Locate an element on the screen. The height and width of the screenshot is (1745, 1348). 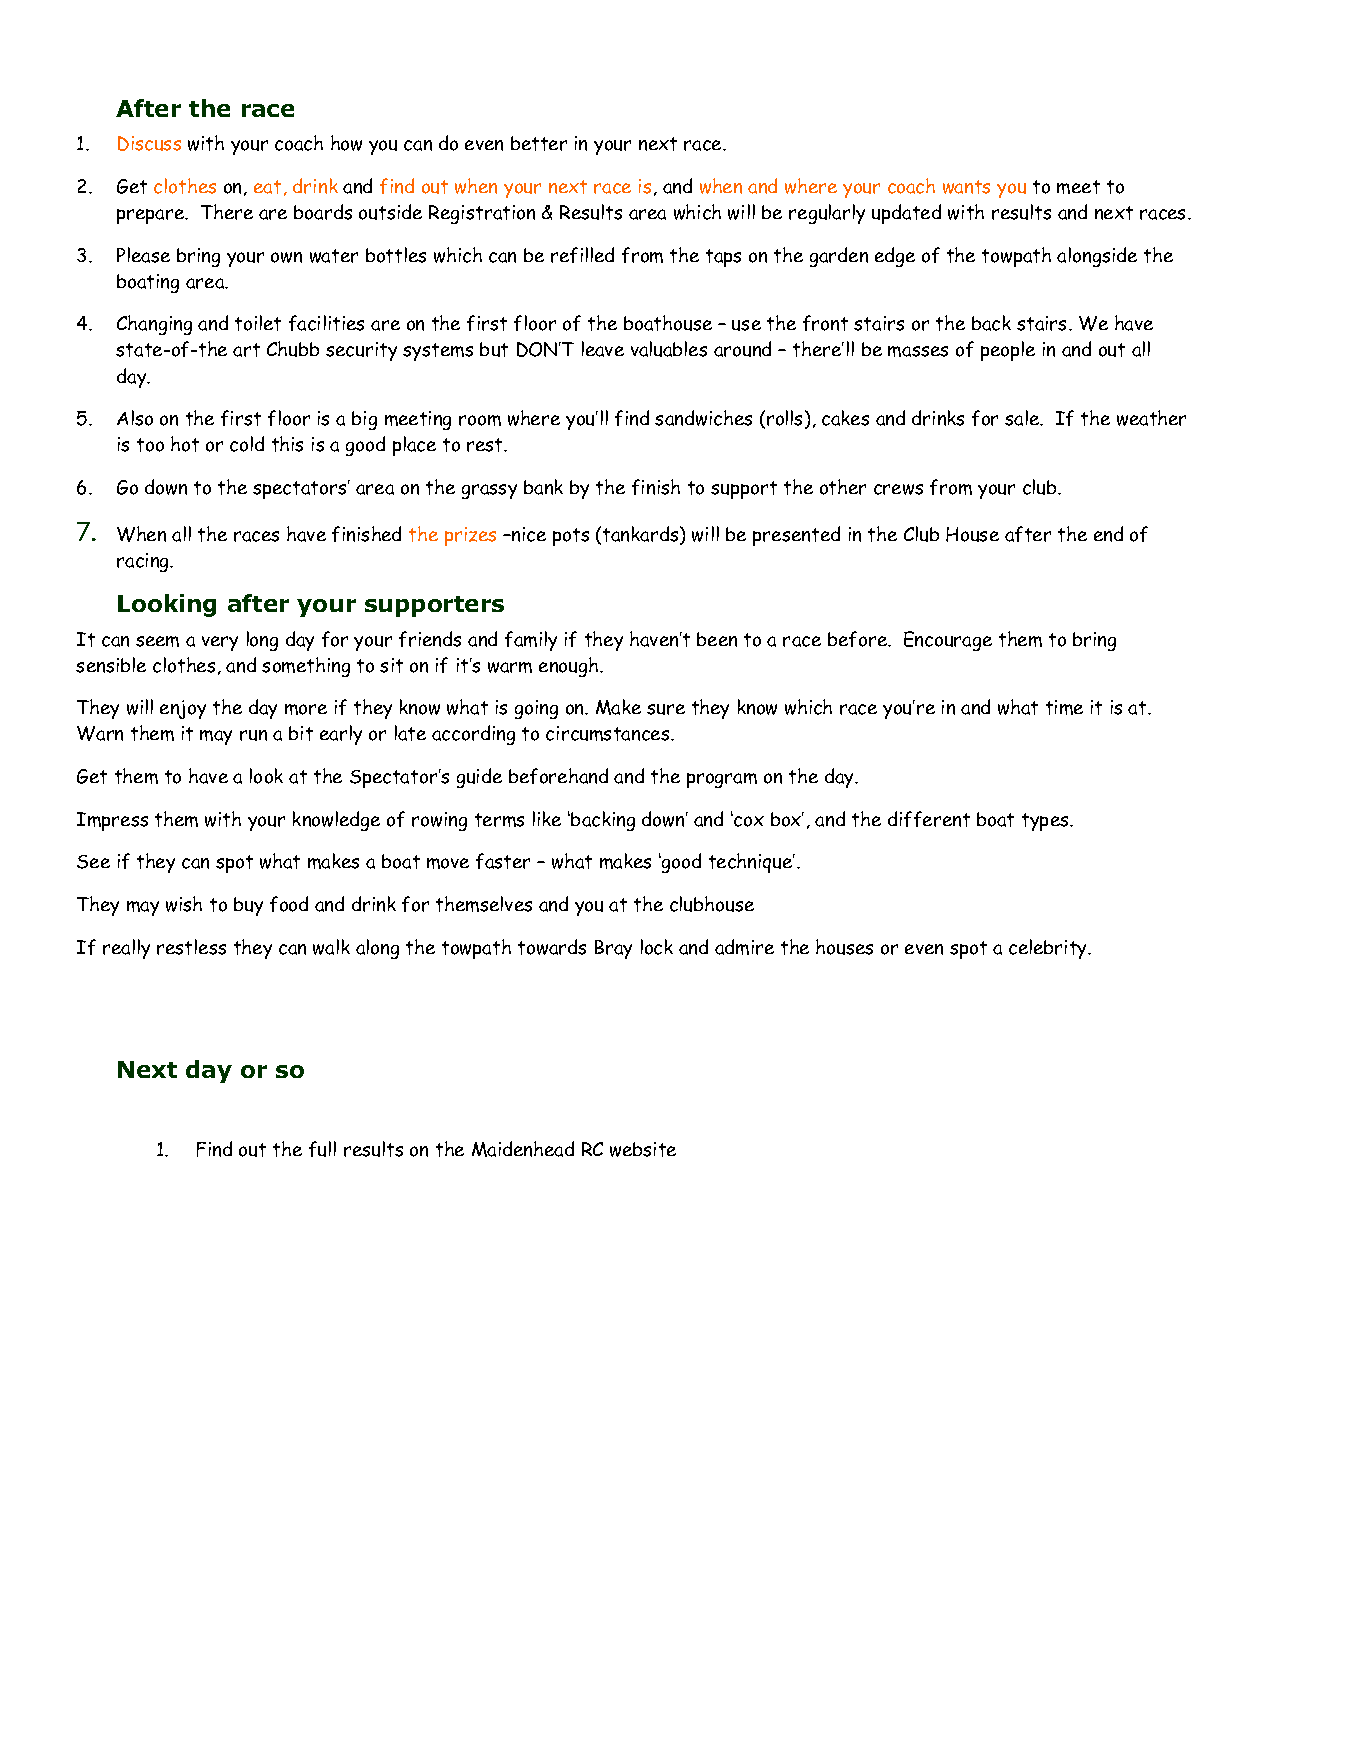
very is located at coordinates (220, 643).
